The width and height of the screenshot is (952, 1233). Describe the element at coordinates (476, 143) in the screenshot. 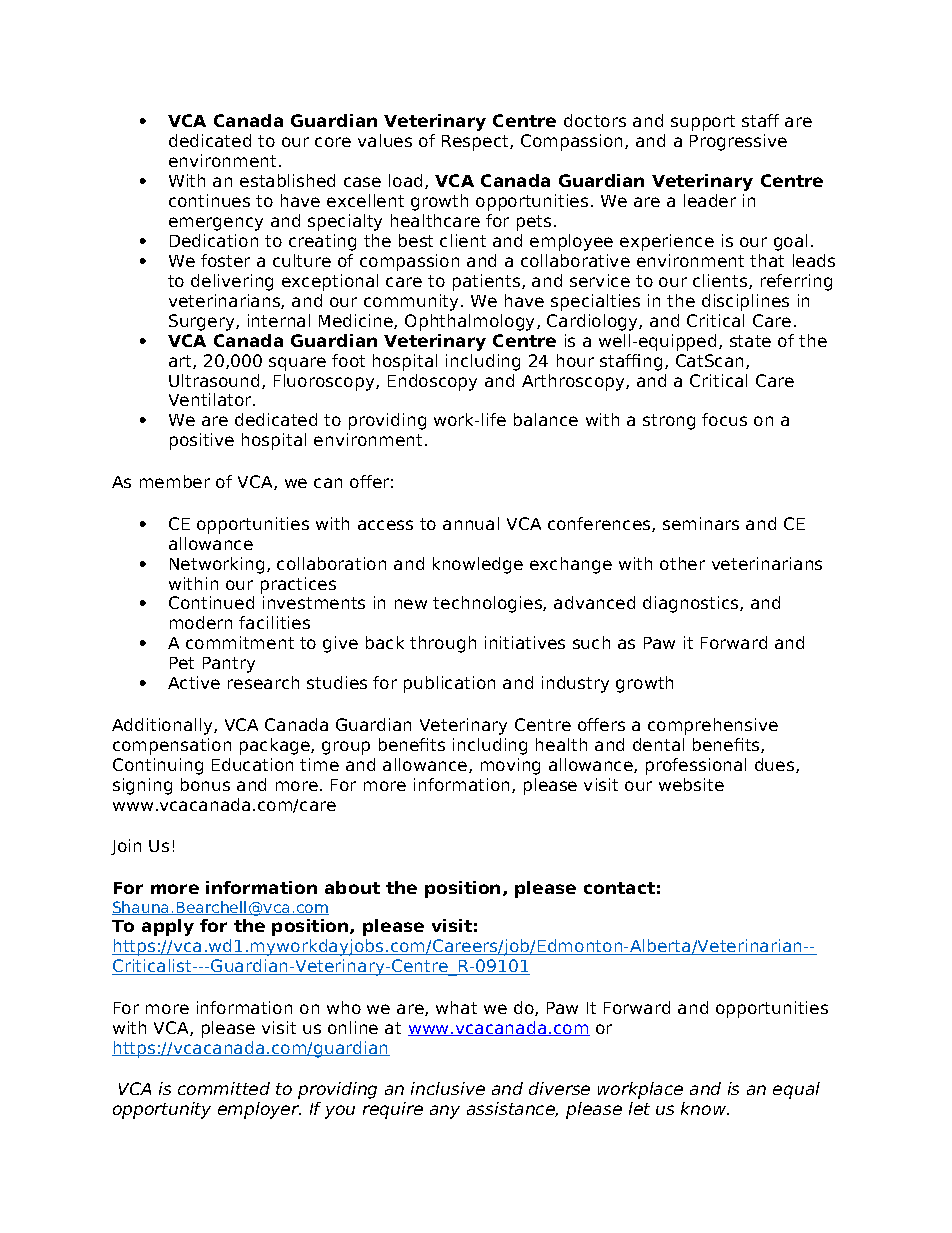

I see `Respect` at that location.
